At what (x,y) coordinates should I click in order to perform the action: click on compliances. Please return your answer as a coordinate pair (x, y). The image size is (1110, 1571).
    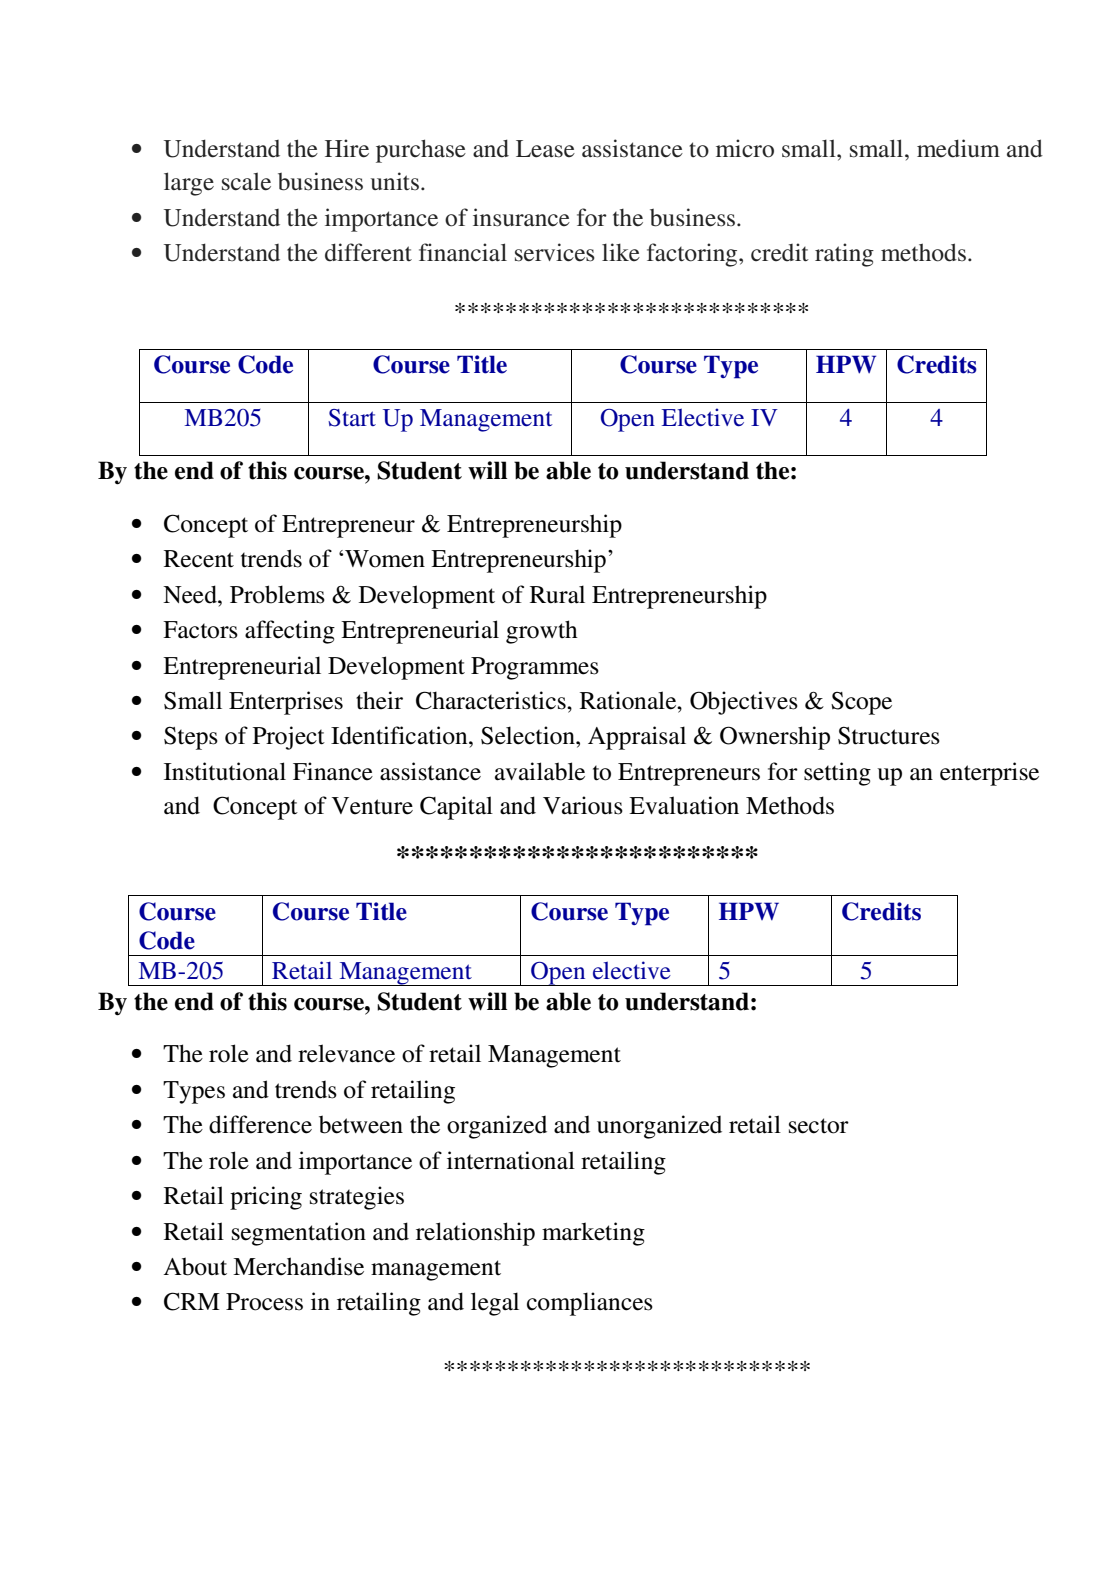
    Looking at the image, I should click on (590, 1304).
